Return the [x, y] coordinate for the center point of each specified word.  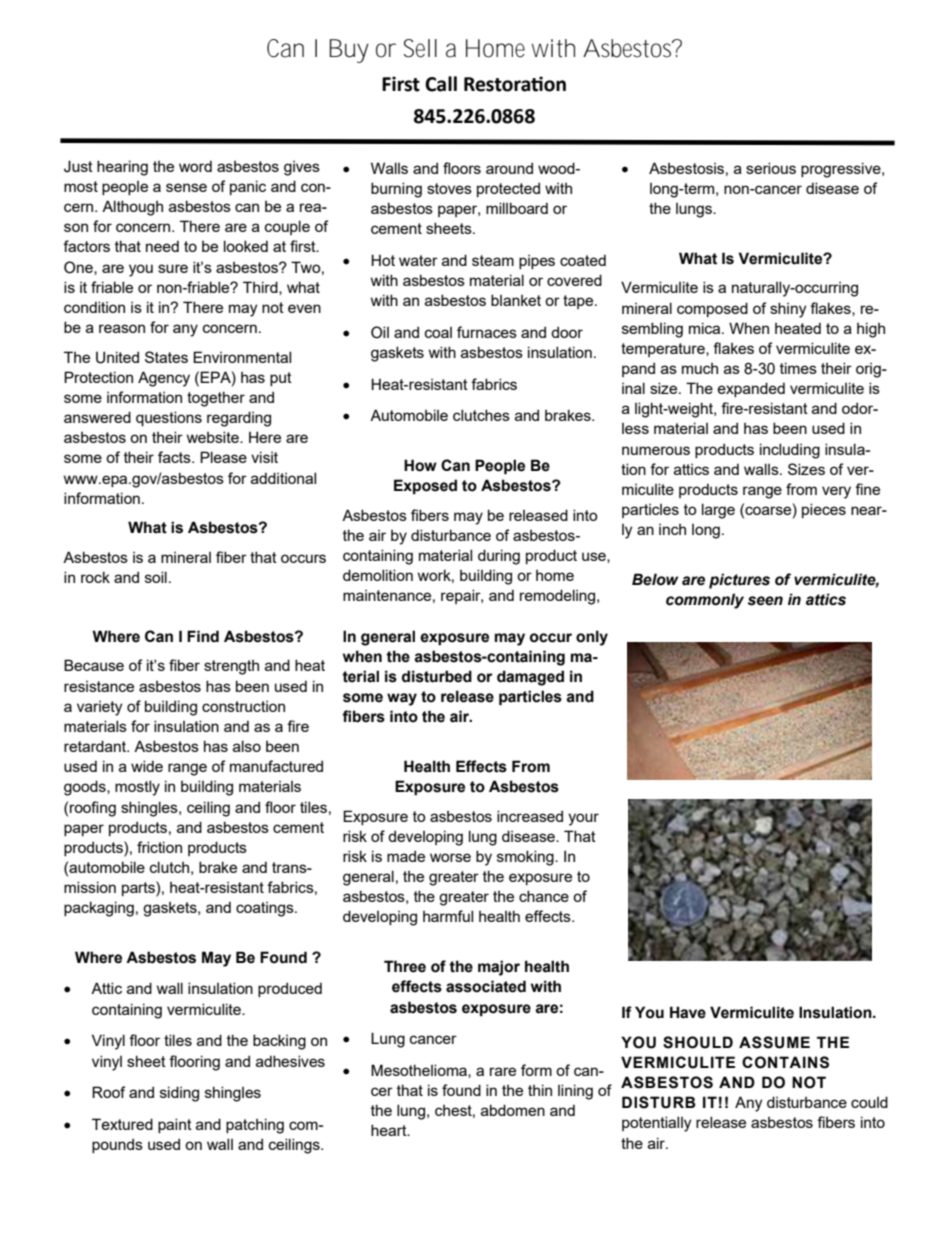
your [583, 819]
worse [450, 857]
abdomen [513, 1110]
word [195, 166]
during [499, 557]
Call [441, 84]
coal [438, 332]
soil [156, 577]
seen [765, 601]
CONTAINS [785, 1062]
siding [179, 1094]
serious [771, 168]
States [166, 357]
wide [147, 766]
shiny [788, 310]
